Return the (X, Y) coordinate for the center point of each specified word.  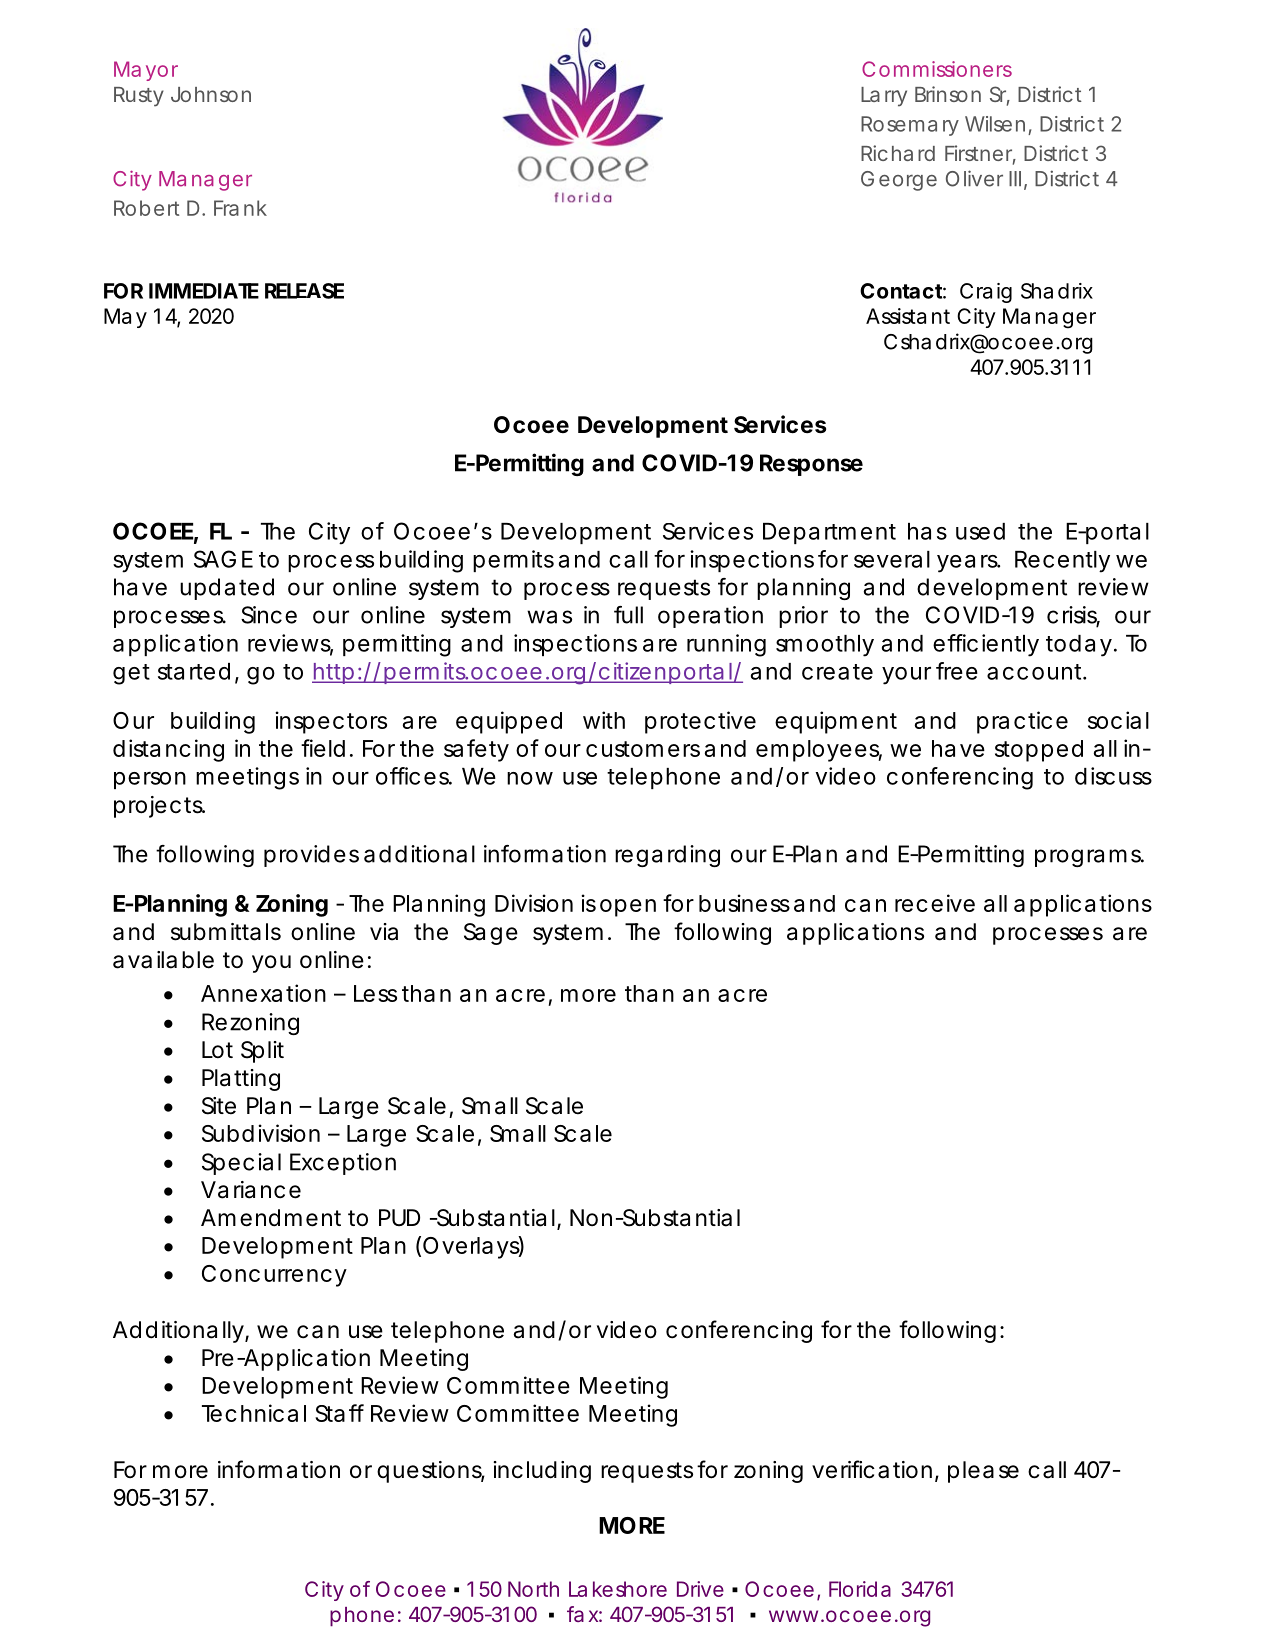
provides (311, 856)
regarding (667, 856)
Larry (884, 97)
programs (1089, 858)
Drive (700, 1589)
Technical (254, 1413)
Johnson (211, 94)
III (1015, 178)
